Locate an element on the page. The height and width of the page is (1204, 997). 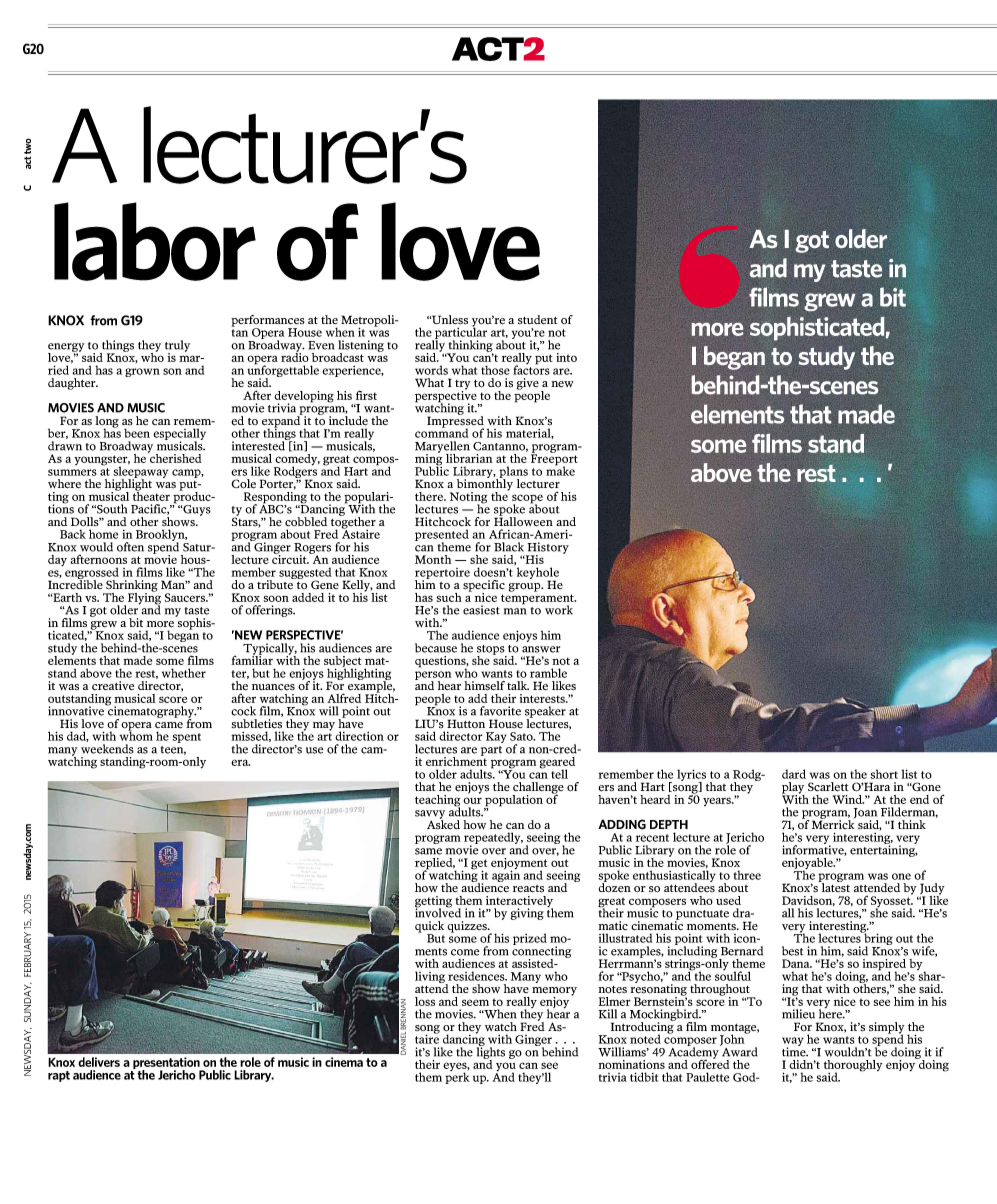
into is located at coordinates (566, 357).
